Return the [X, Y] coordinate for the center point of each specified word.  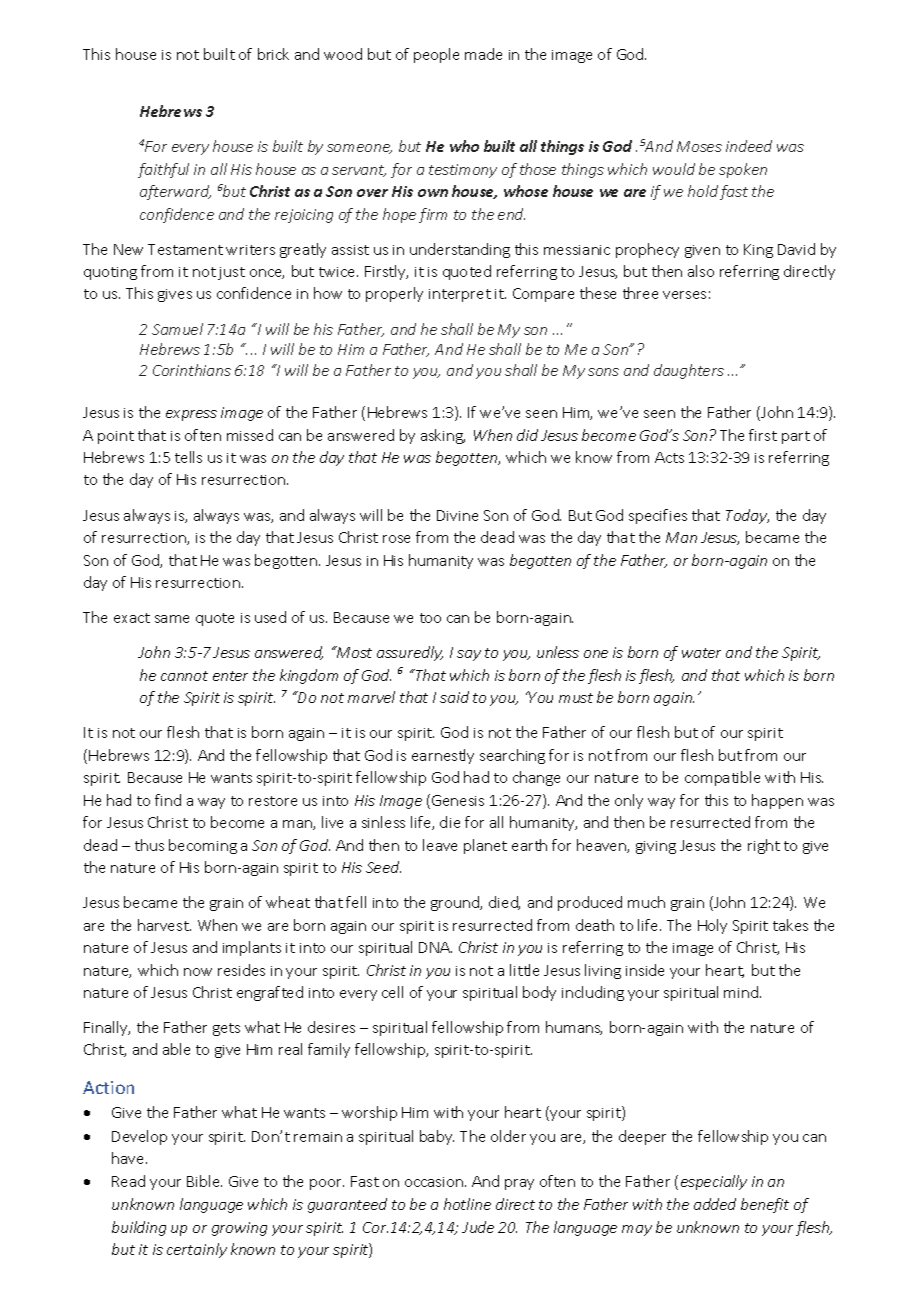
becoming [203, 846]
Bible [204, 1181]
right [764, 846]
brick [273, 54]
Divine [457, 515]
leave [440, 845]
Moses [699, 146]
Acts [669, 457]
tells [188, 457]
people [436, 55]
